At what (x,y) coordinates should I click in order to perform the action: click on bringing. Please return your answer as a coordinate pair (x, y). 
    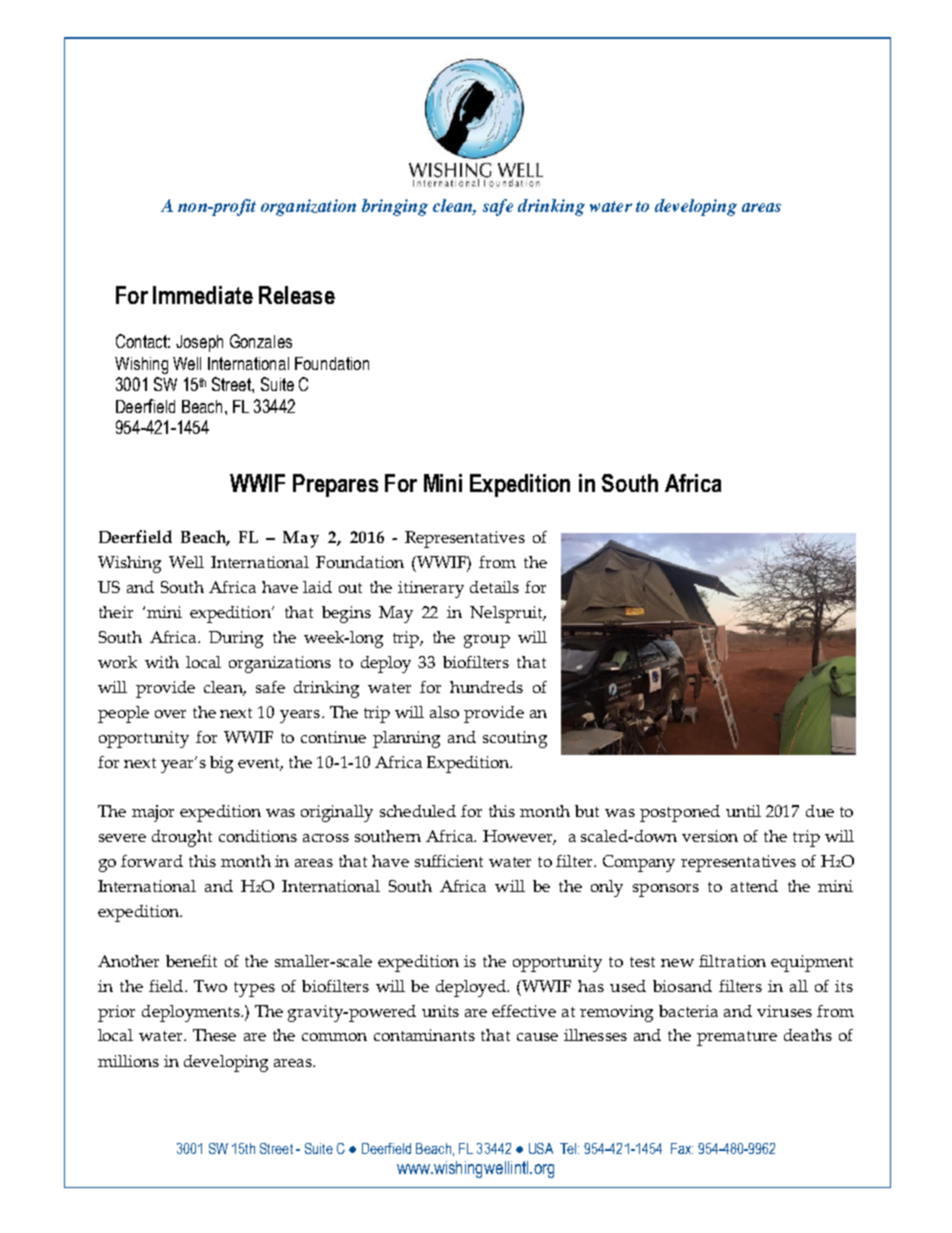
    Looking at the image, I should click on (395, 207).
